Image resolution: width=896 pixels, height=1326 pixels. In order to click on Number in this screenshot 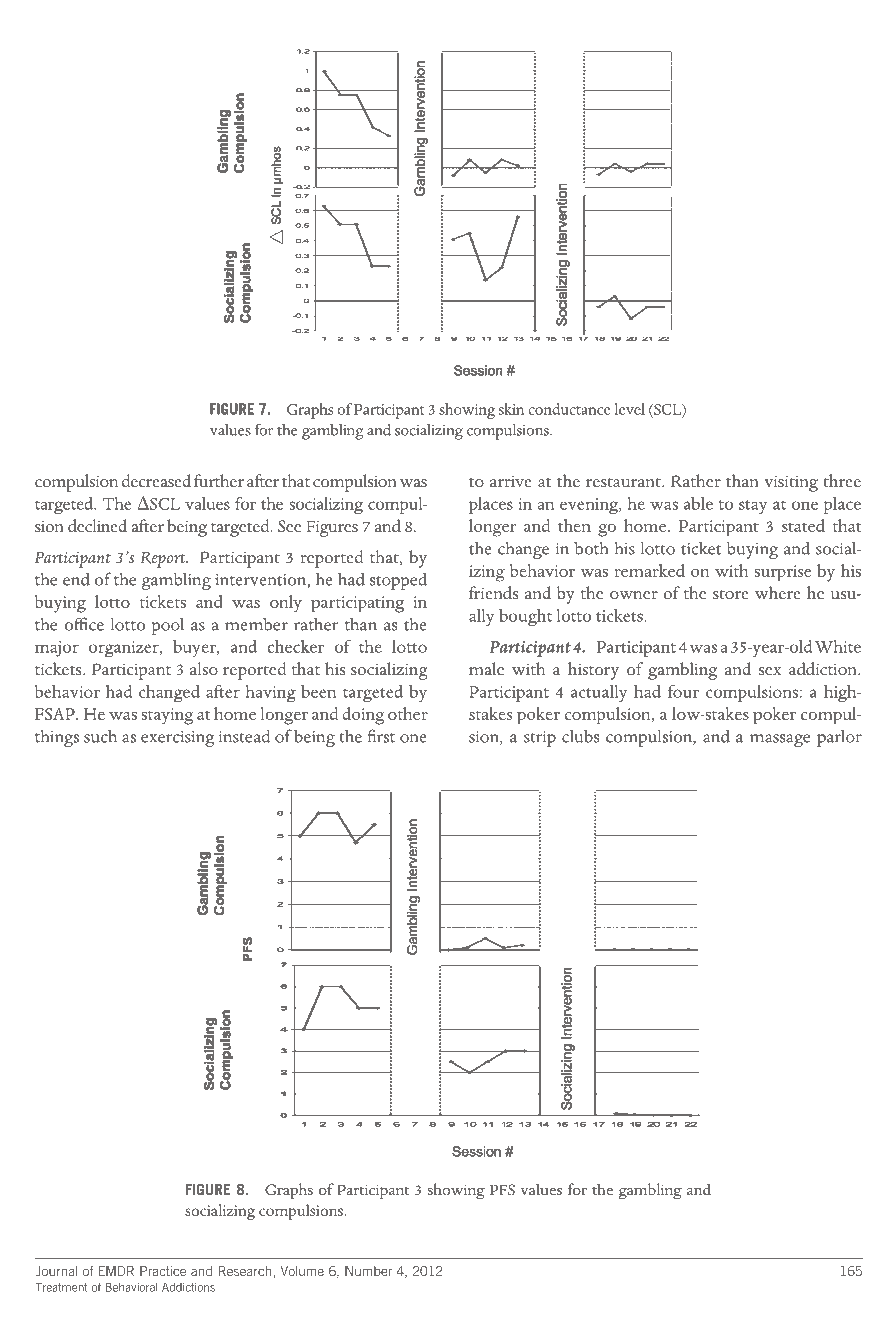, I will do `click(368, 1271)`.
